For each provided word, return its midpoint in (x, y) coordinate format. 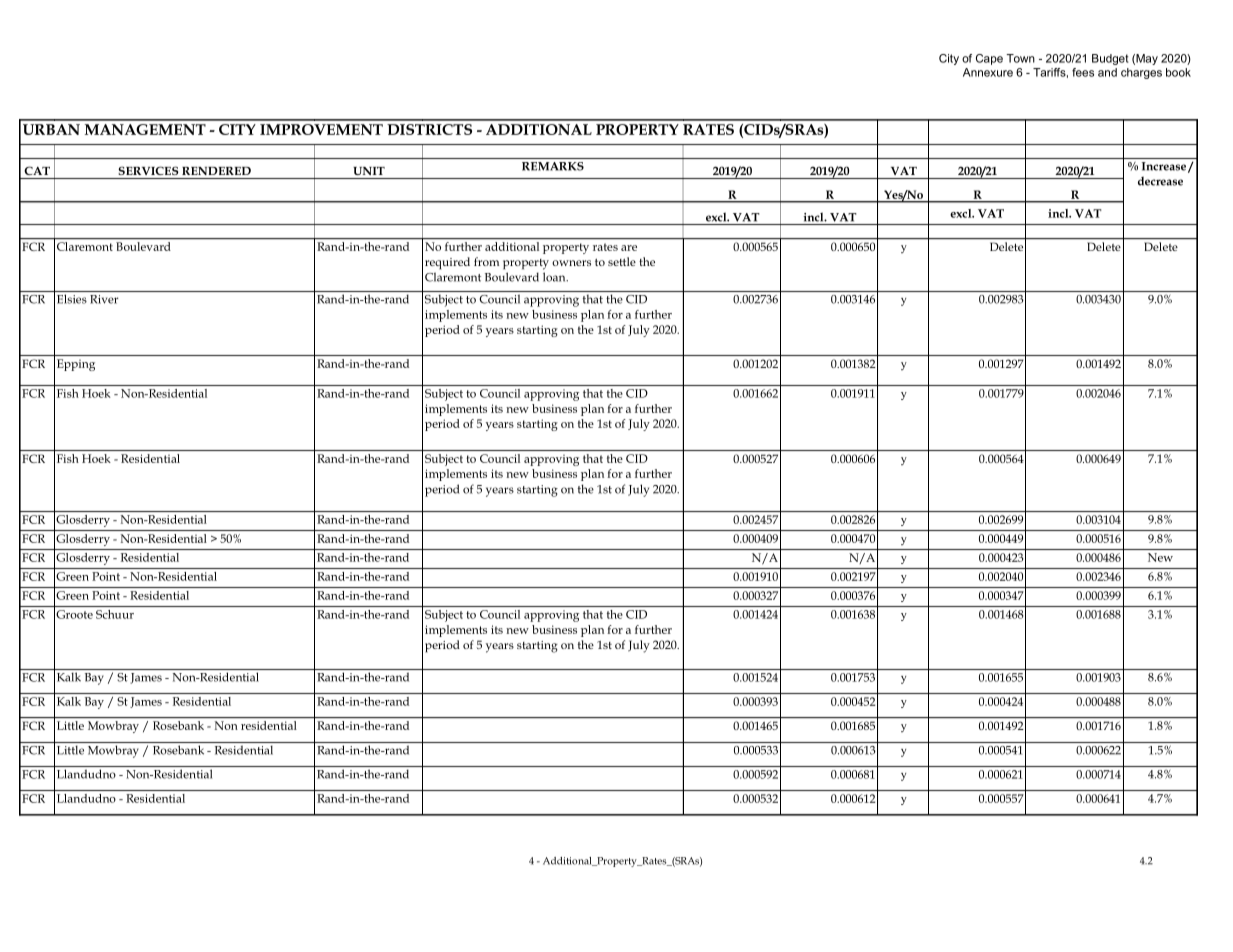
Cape (989, 59)
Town (1020, 58)
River (104, 299)
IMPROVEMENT (321, 129)
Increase (1164, 166)
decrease (1160, 181)
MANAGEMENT (145, 129)
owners (571, 263)
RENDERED (216, 171)
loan (555, 277)
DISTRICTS (429, 129)
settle (622, 261)
